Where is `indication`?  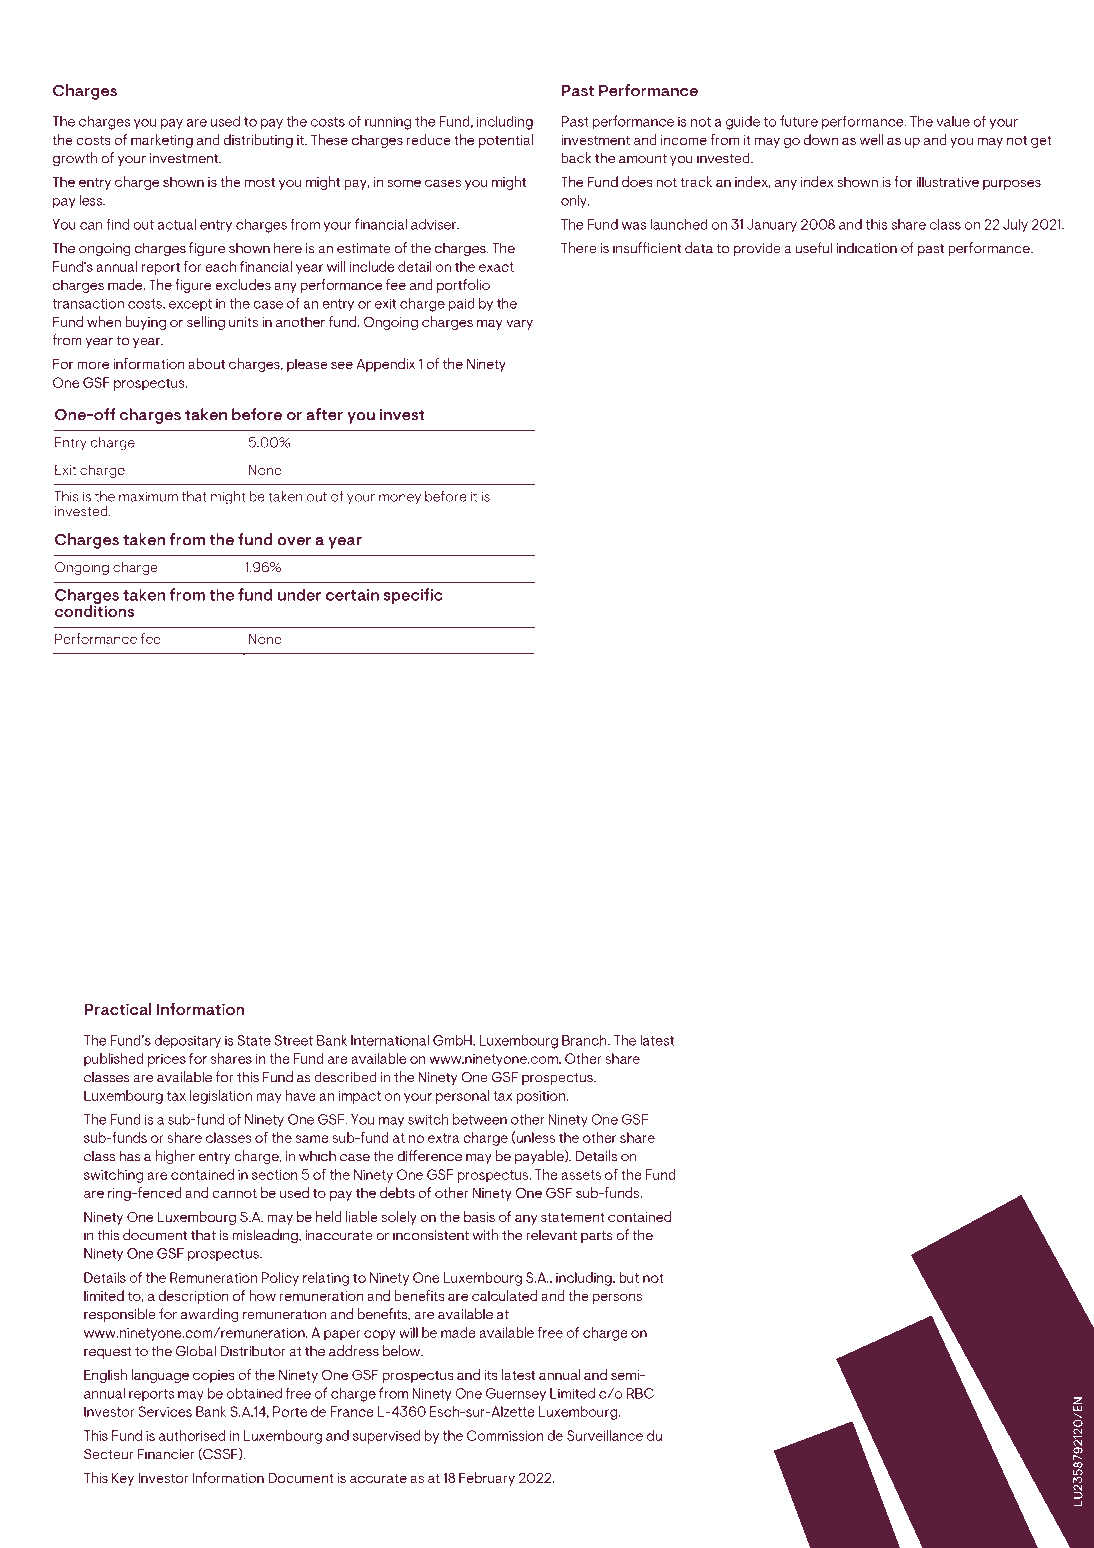 indication is located at coordinates (866, 248).
